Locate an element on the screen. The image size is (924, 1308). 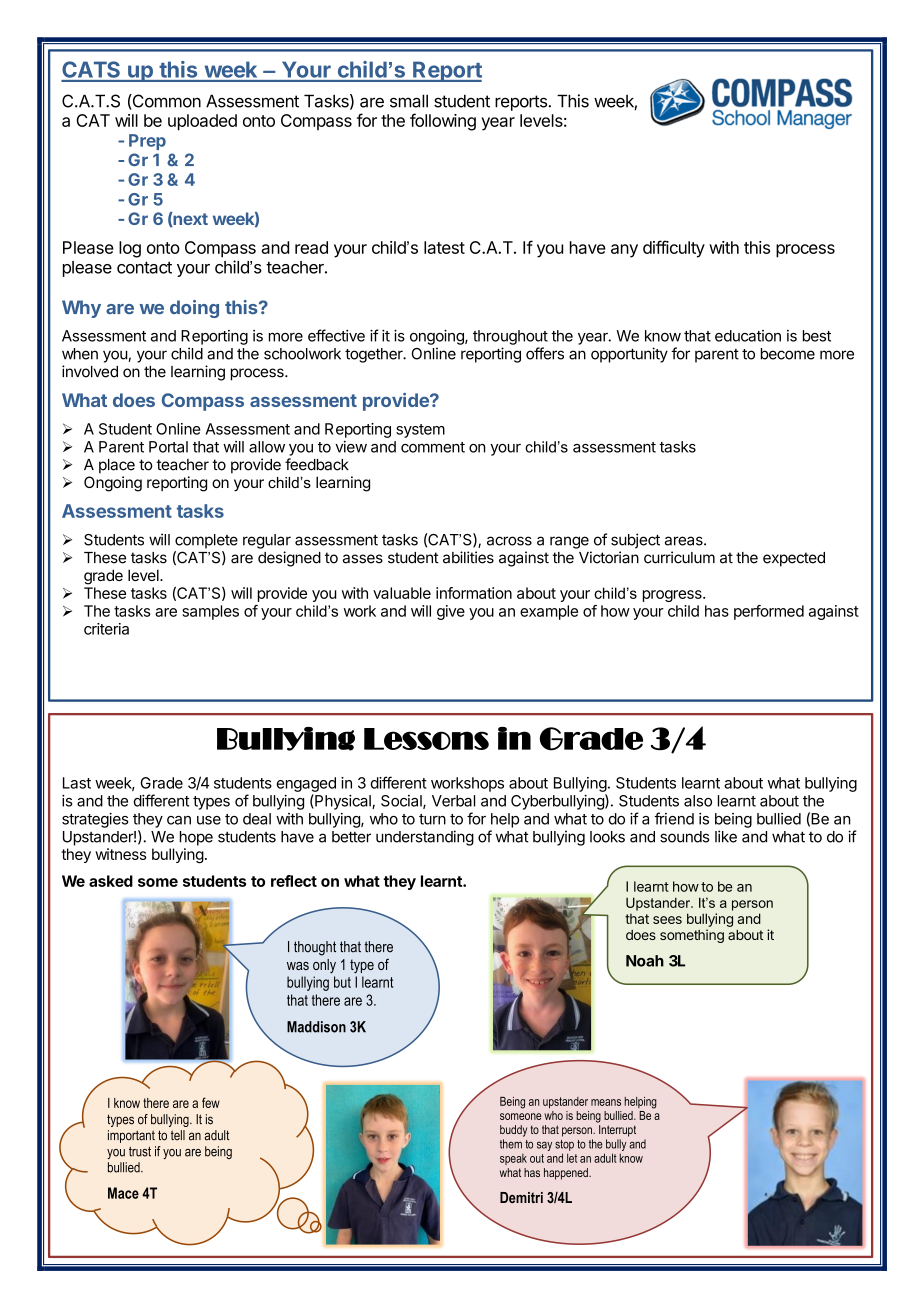
difficulty is located at coordinates (674, 249).
